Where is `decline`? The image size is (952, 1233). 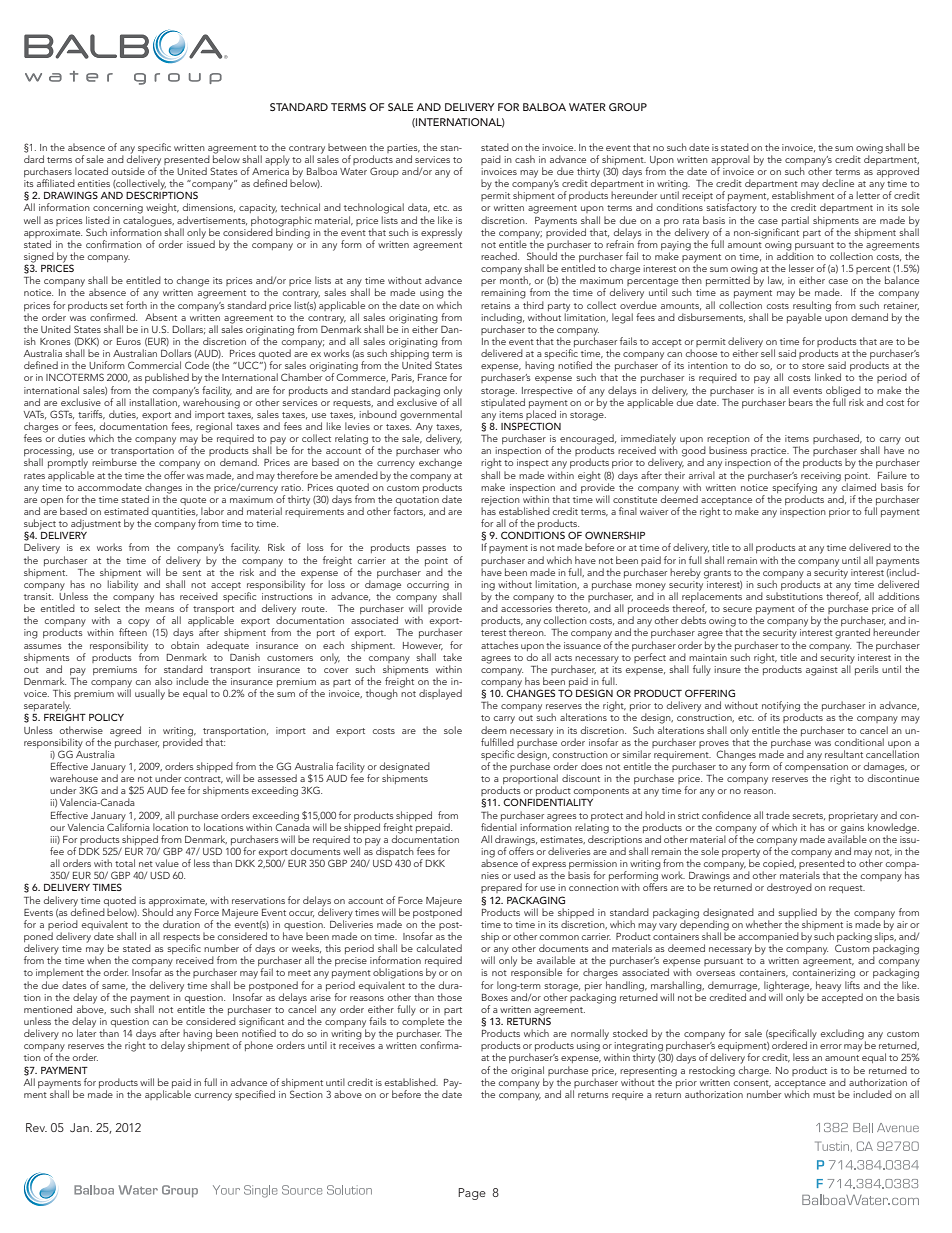
decline is located at coordinates (838, 183).
